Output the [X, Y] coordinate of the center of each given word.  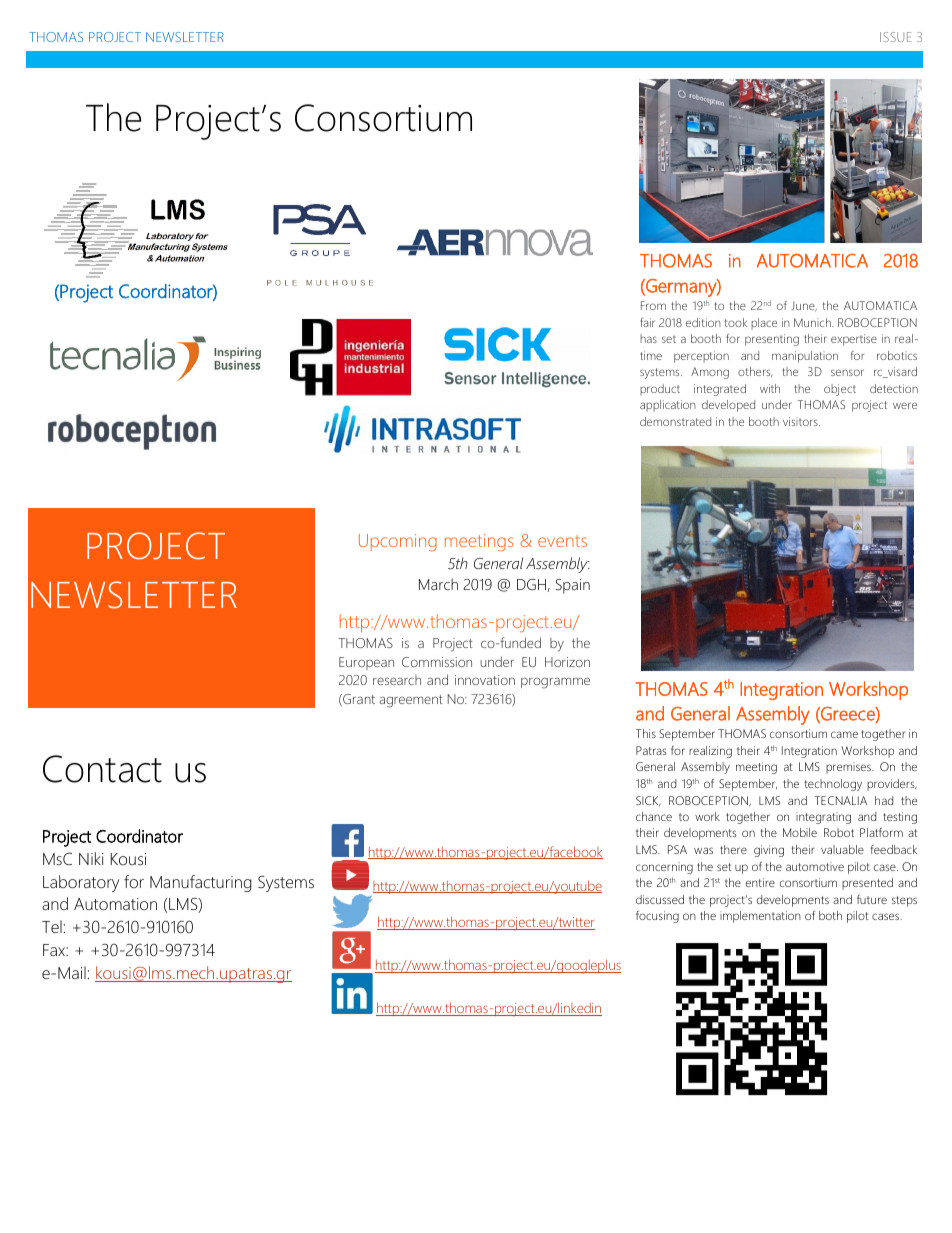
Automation [115, 904]
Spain [573, 586]
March [438, 584]
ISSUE [896, 37]
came [844, 734]
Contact [102, 769]
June [804, 306]
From [653, 305]
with [770, 388]
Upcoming [398, 542]
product [660, 390]
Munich [813, 322]
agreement [411, 701]
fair [647, 322]
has [648, 338]
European [366, 663]
